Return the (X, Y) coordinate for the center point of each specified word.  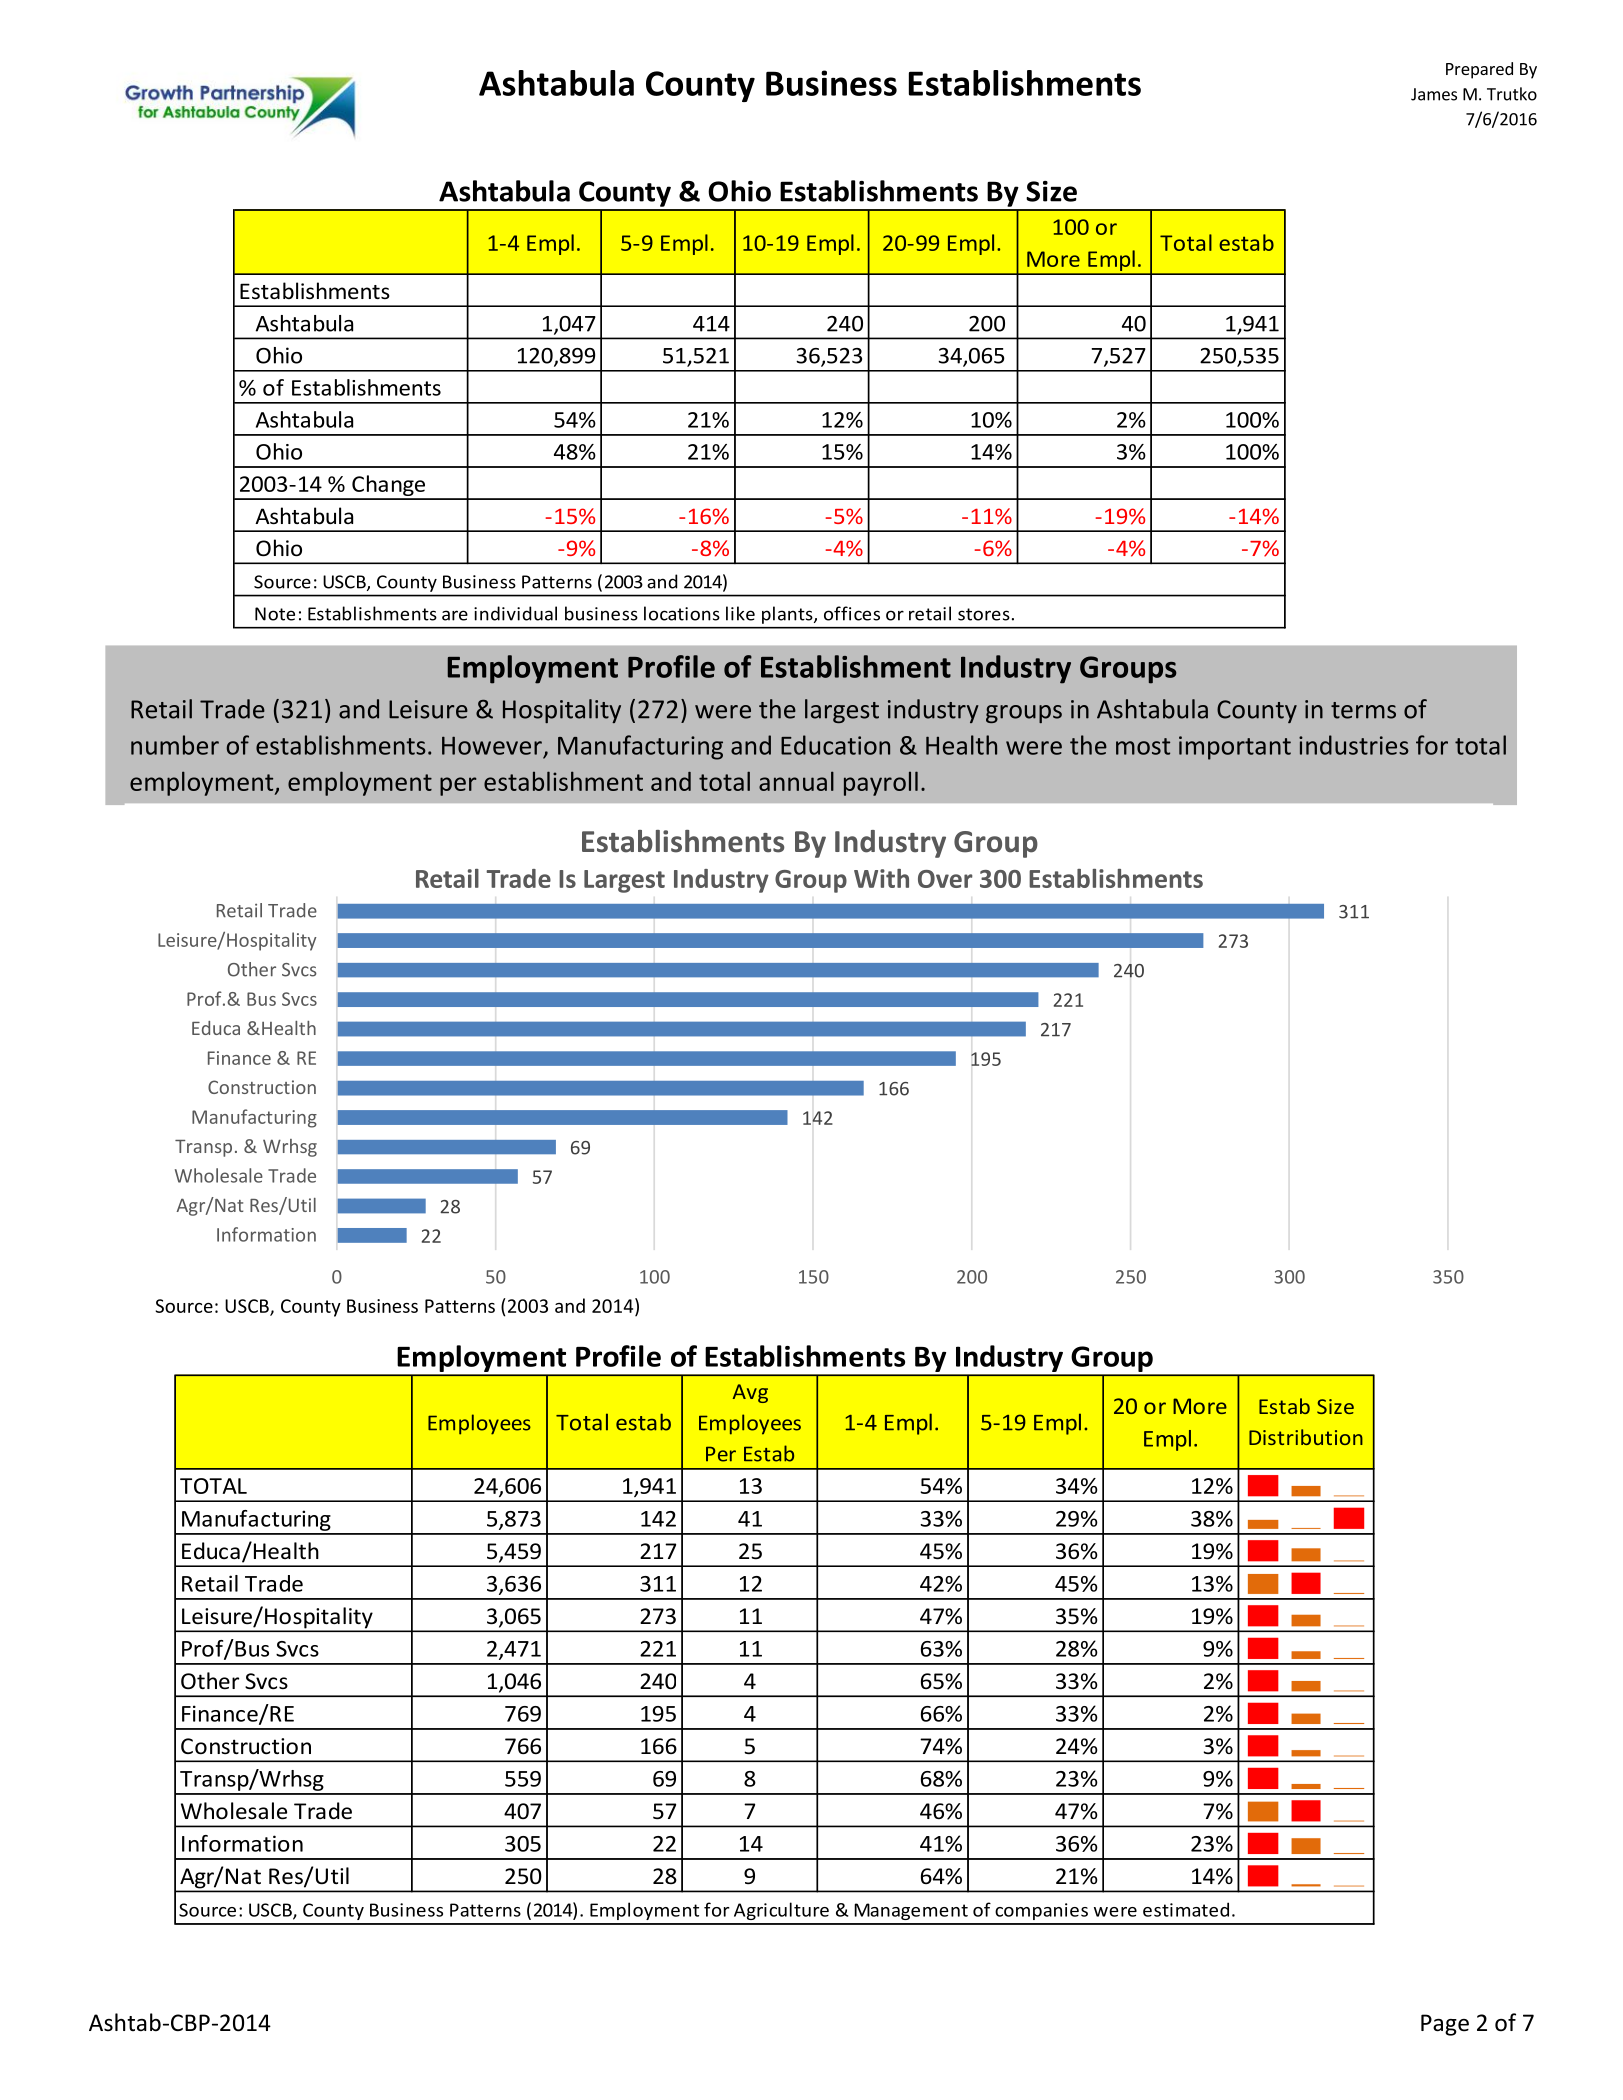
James (1434, 94)
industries (1354, 745)
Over (945, 879)
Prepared (1479, 70)
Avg (750, 1393)
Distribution (1306, 1437)
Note (275, 614)
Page (1445, 2025)
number (175, 745)
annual (796, 781)
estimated (1186, 1909)
